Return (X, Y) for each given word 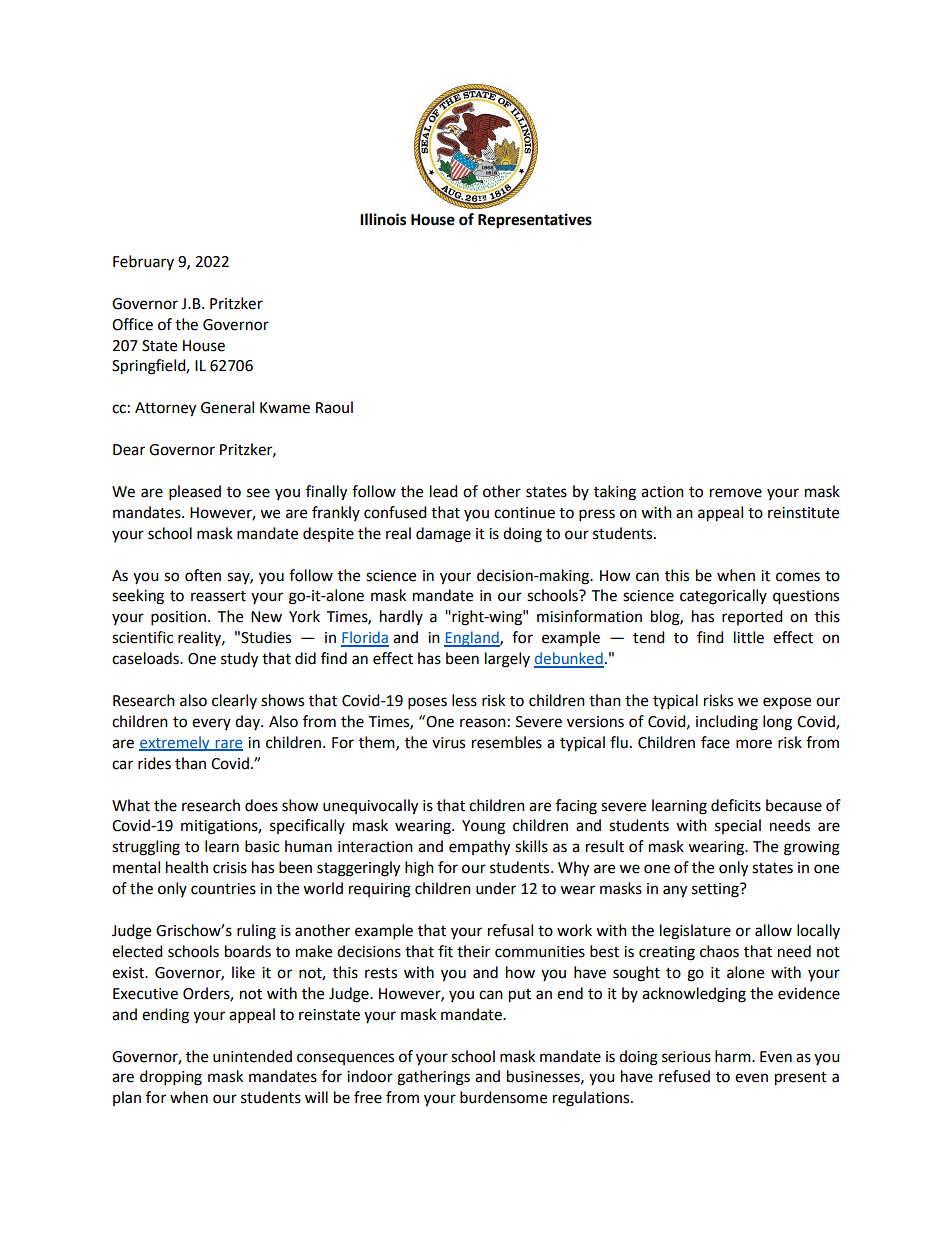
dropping (171, 1078)
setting (716, 890)
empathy (479, 848)
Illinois (383, 219)
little (749, 637)
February (143, 262)
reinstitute (803, 513)
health (187, 867)
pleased (195, 493)
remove (736, 493)
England (472, 639)
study (239, 660)
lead (444, 491)
